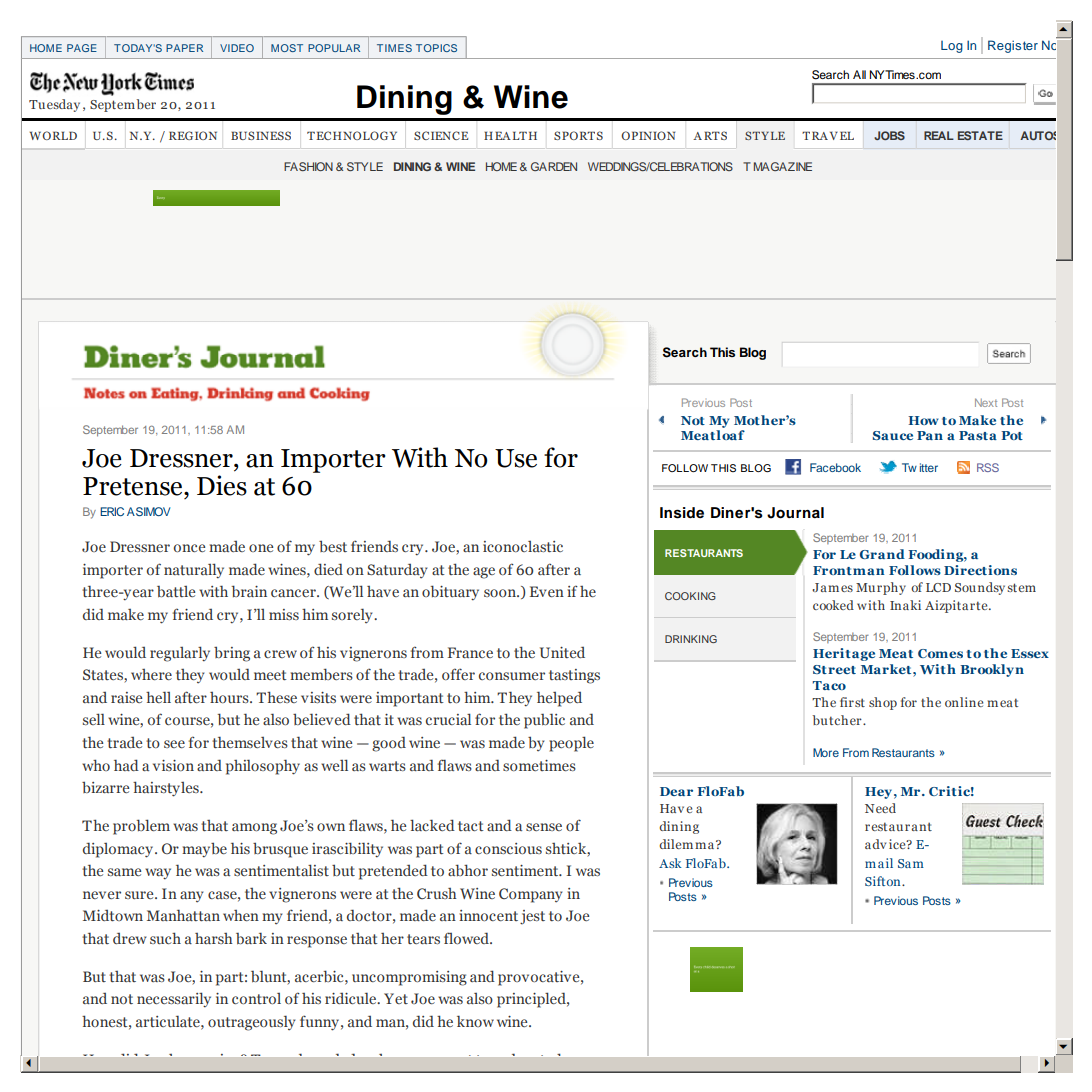 Image resolution: width=1092 pixels, height=1092 pixels. I want to click on TOPICS, so click(436, 48).
